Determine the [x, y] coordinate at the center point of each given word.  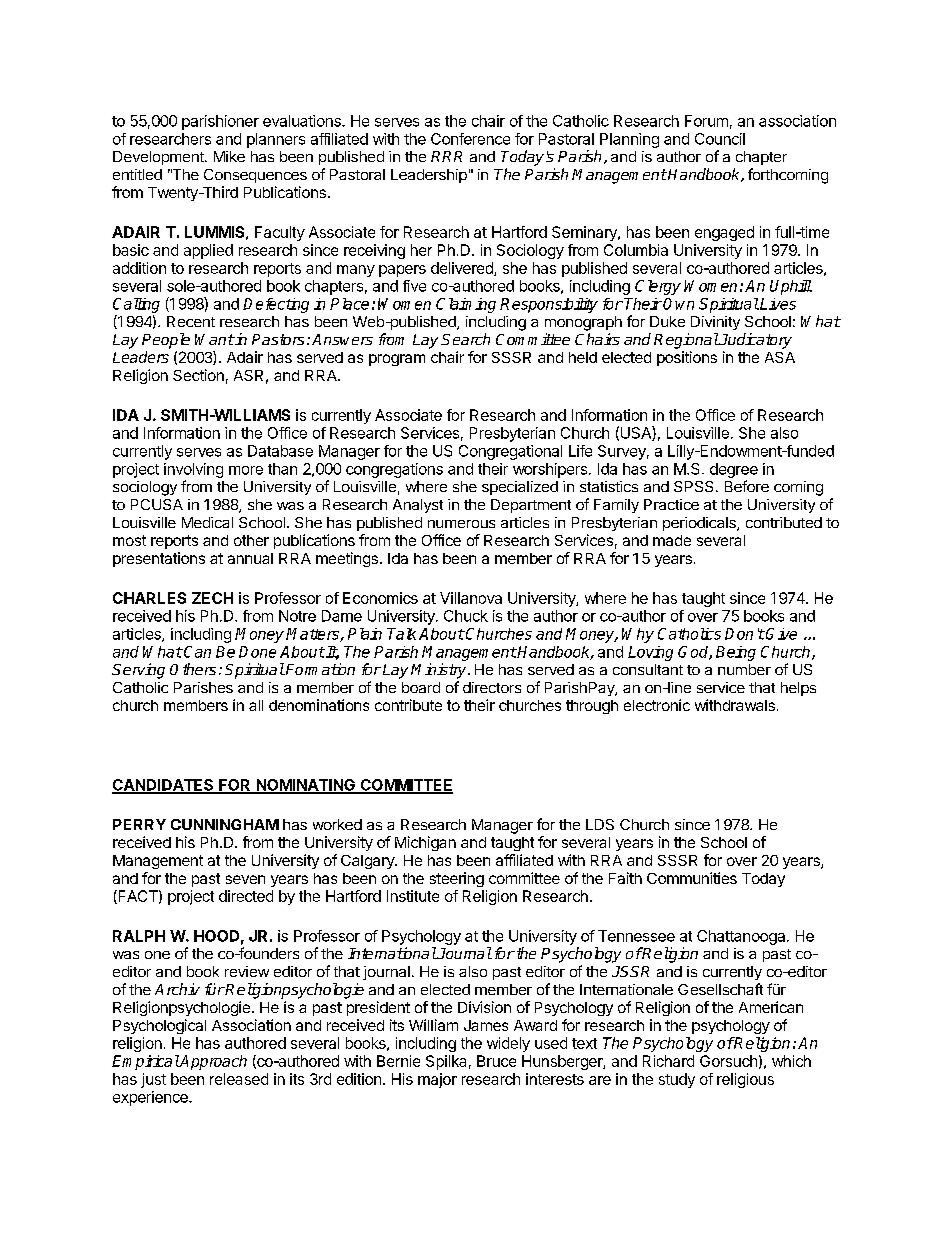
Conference [470, 139]
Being [736, 653]
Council [720, 139]
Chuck [466, 616]
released [239, 1079]
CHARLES [149, 598]
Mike [229, 156]
